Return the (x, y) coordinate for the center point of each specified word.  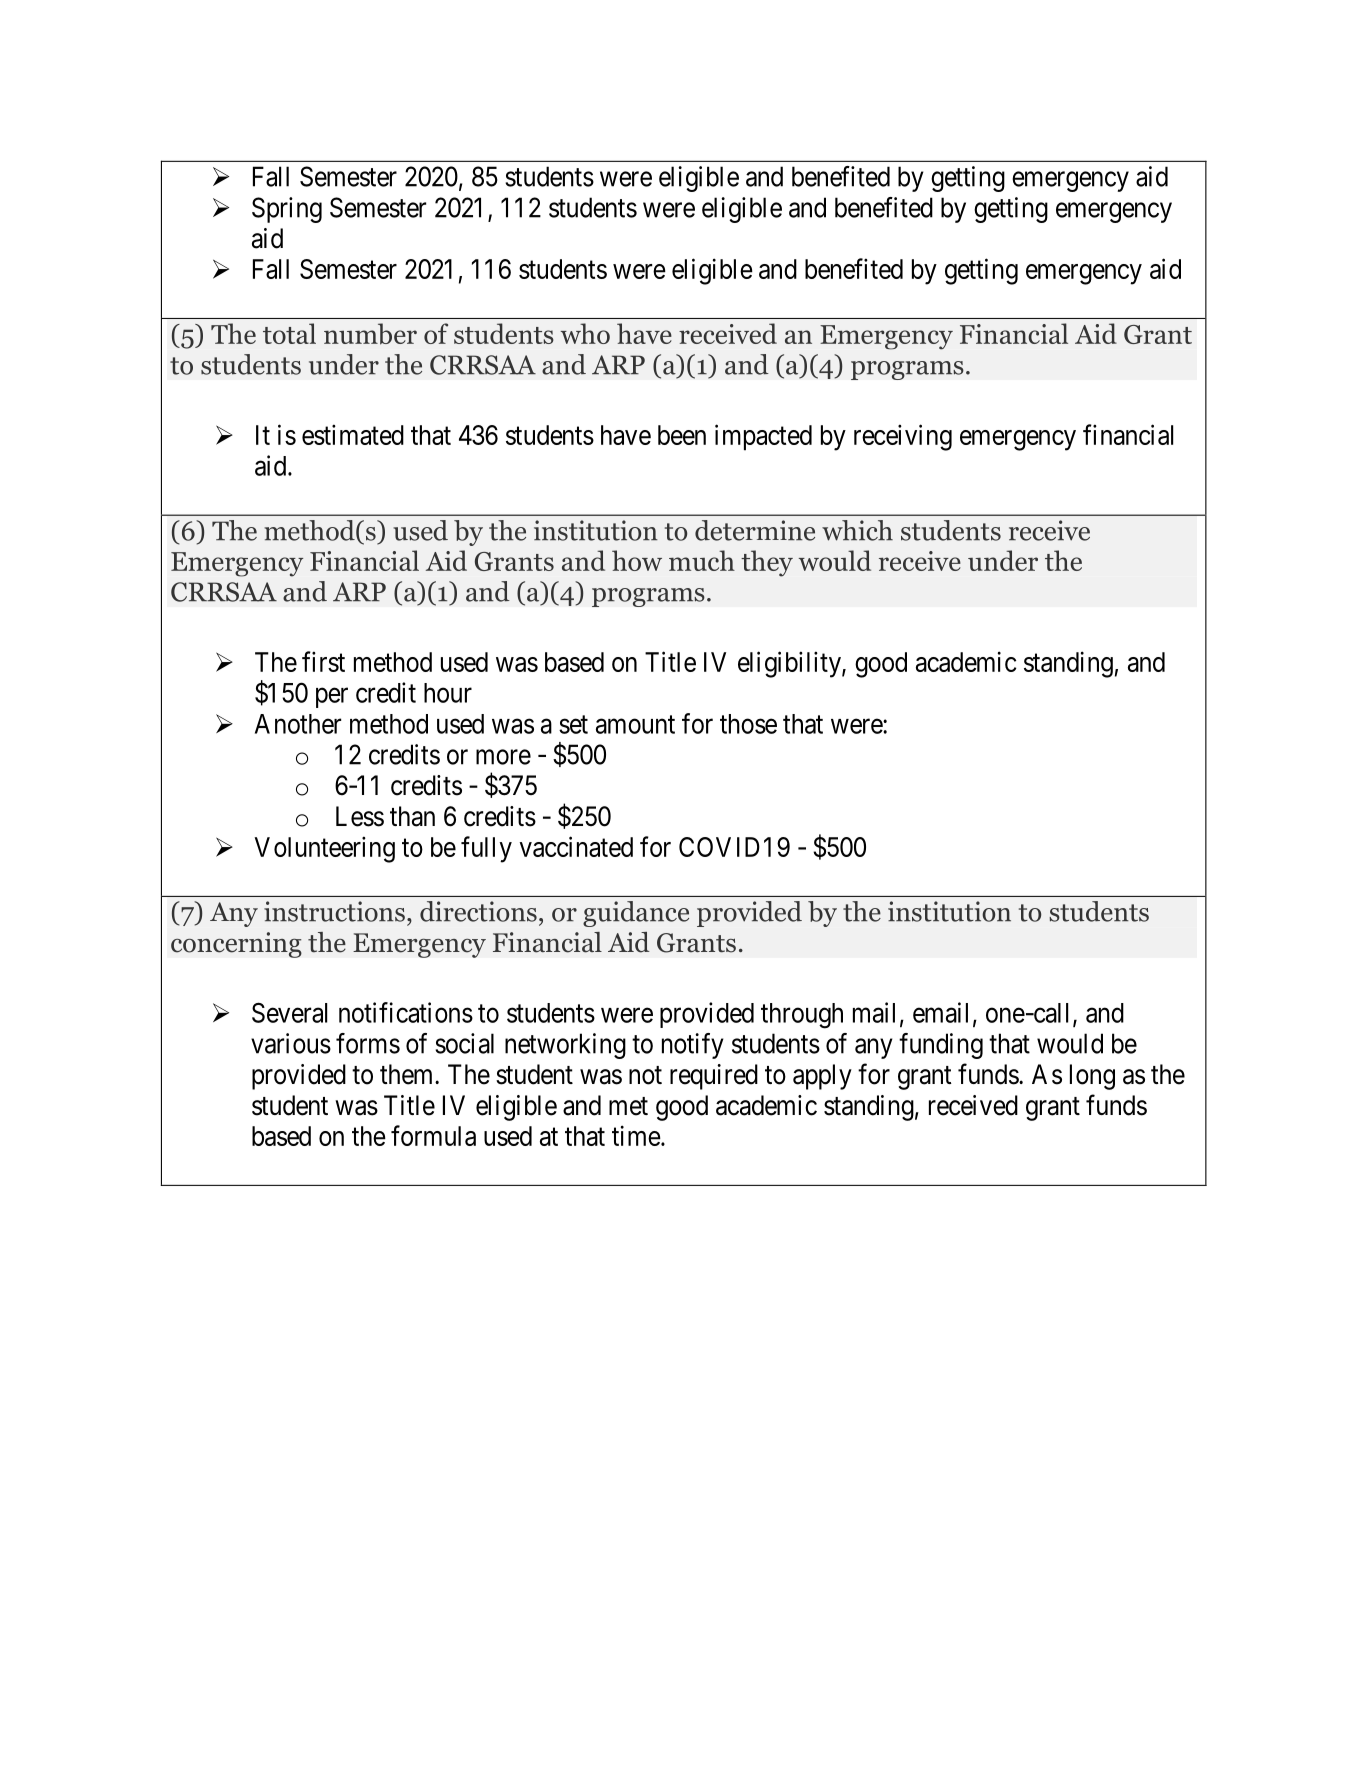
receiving (903, 437)
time (636, 1135)
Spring (287, 210)
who (585, 333)
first (323, 661)
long (1092, 1077)
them (408, 1074)
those (748, 724)
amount (635, 724)
